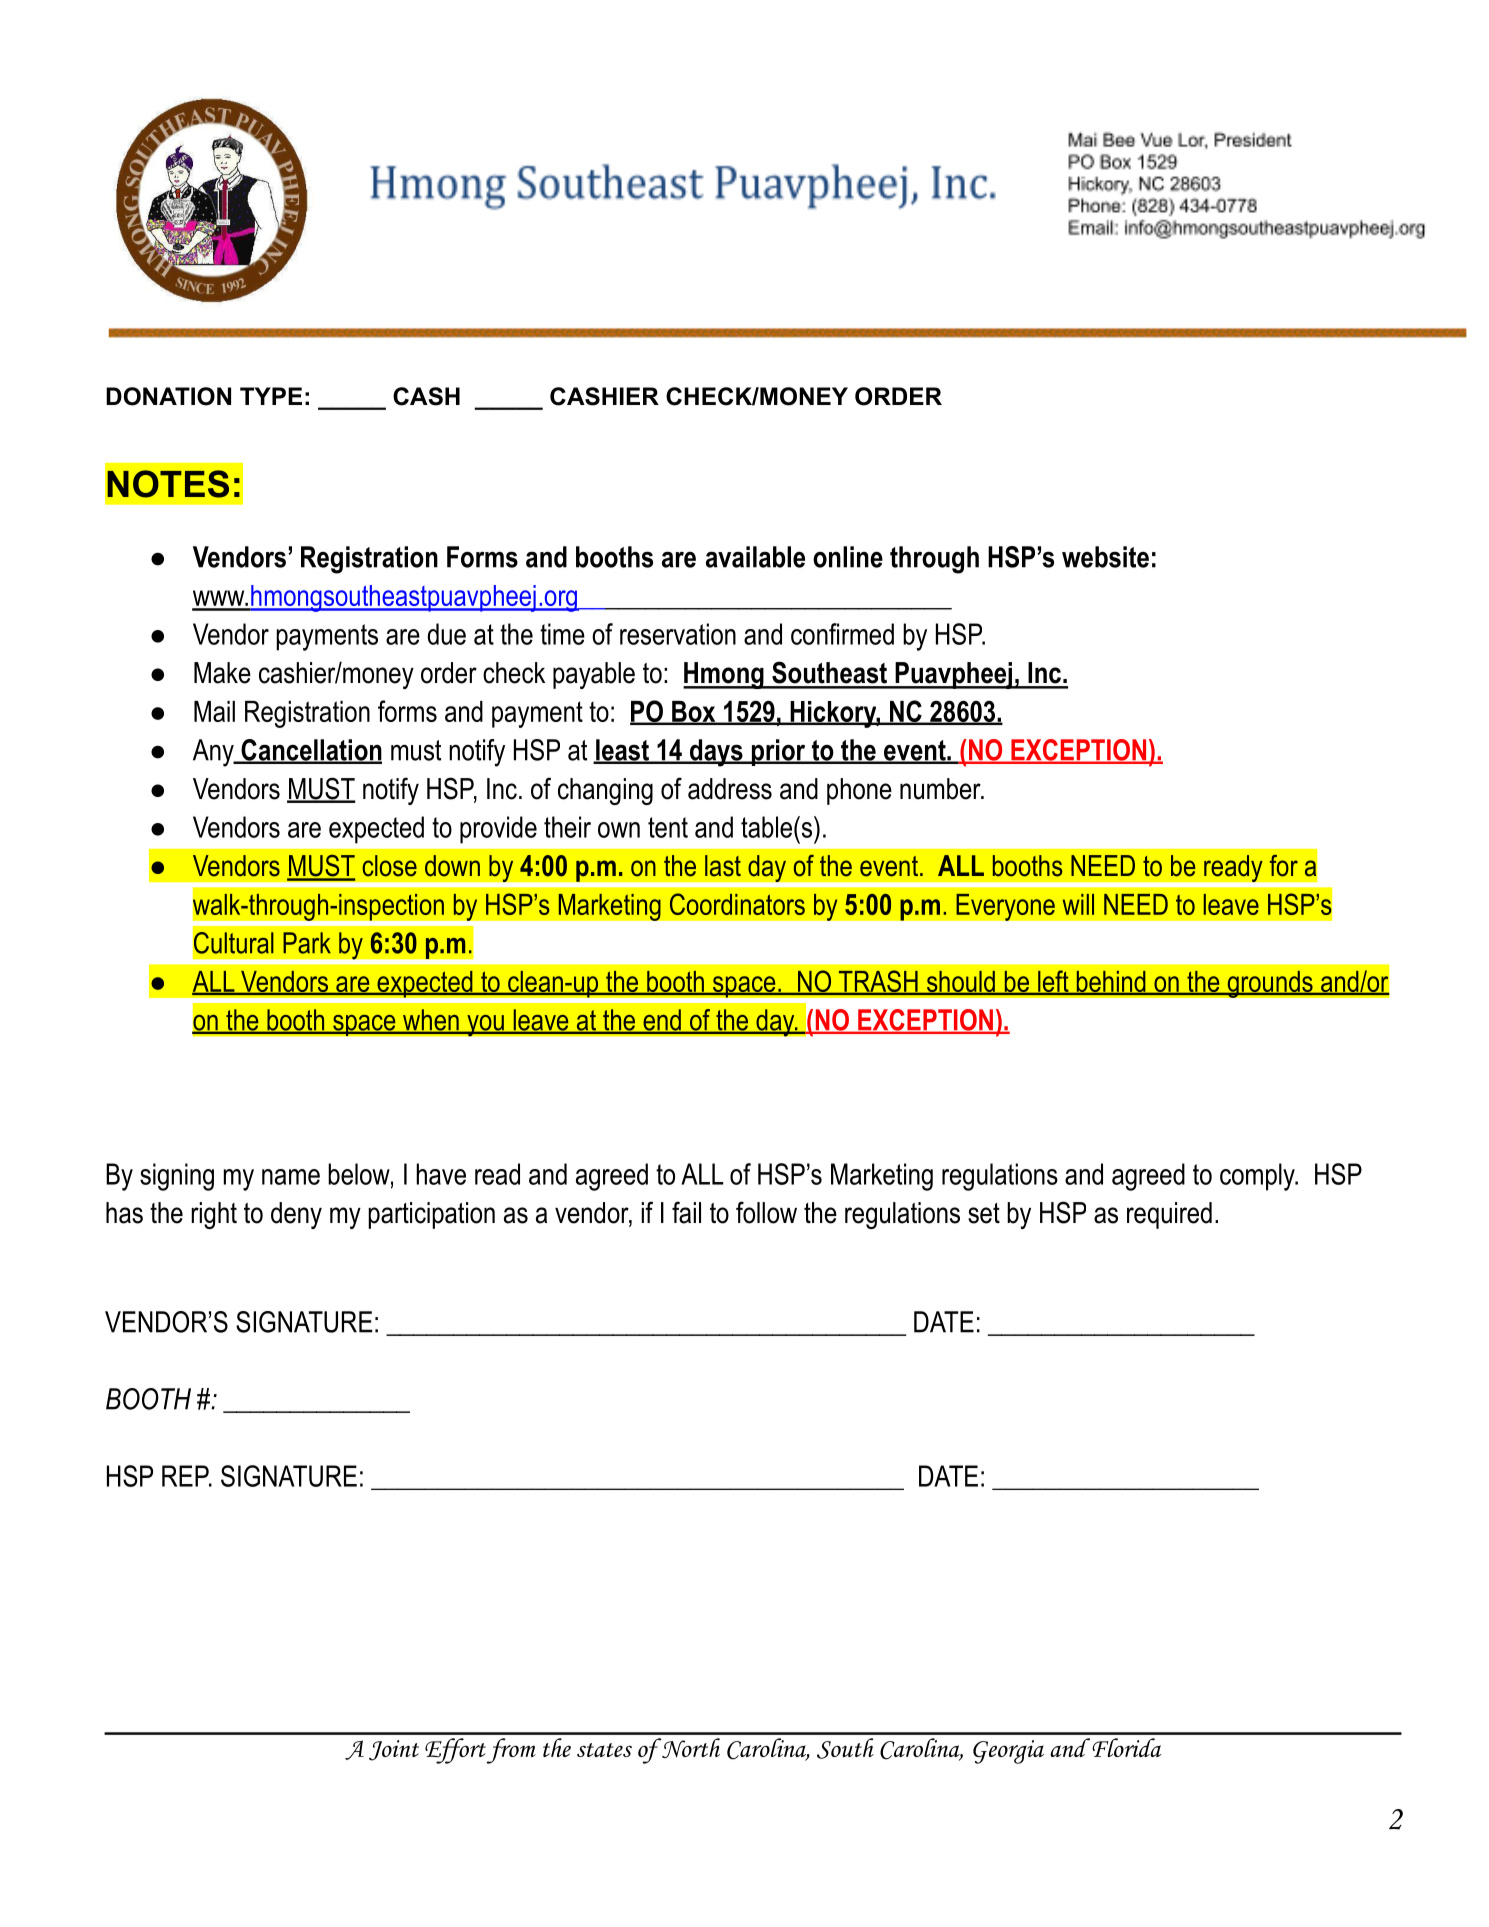  What do you see at coordinates (214, 753) in the screenshot?
I see `Any` at bounding box center [214, 753].
